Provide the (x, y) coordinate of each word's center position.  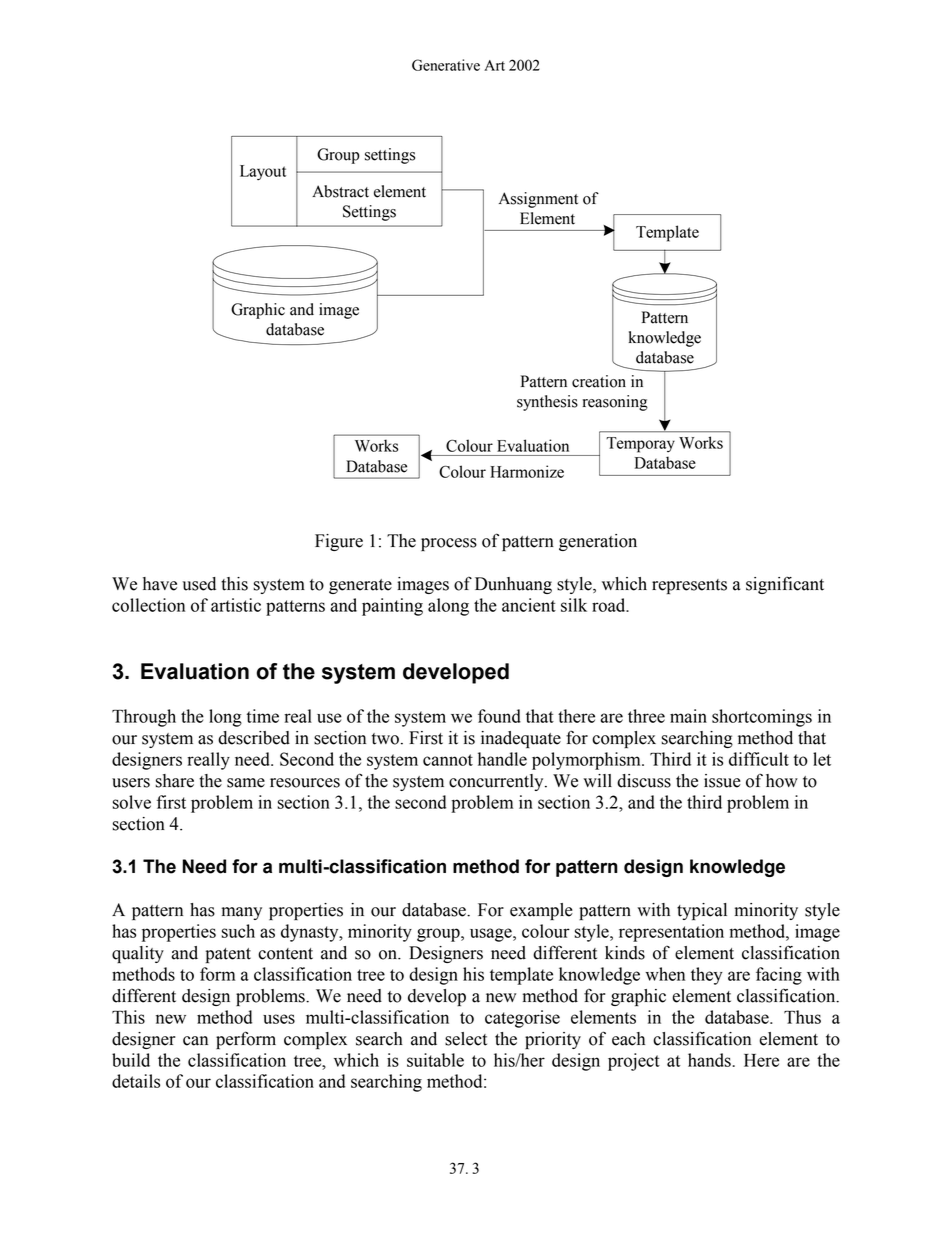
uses (279, 1019)
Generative (446, 65)
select (466, 1039)
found (499, 716)
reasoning (615, 403)
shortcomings (762, 718)
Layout (263, 173)
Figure (339, 542)
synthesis (547, 403)
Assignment (538, 200)
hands (710, 1060)
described (254, 738)
